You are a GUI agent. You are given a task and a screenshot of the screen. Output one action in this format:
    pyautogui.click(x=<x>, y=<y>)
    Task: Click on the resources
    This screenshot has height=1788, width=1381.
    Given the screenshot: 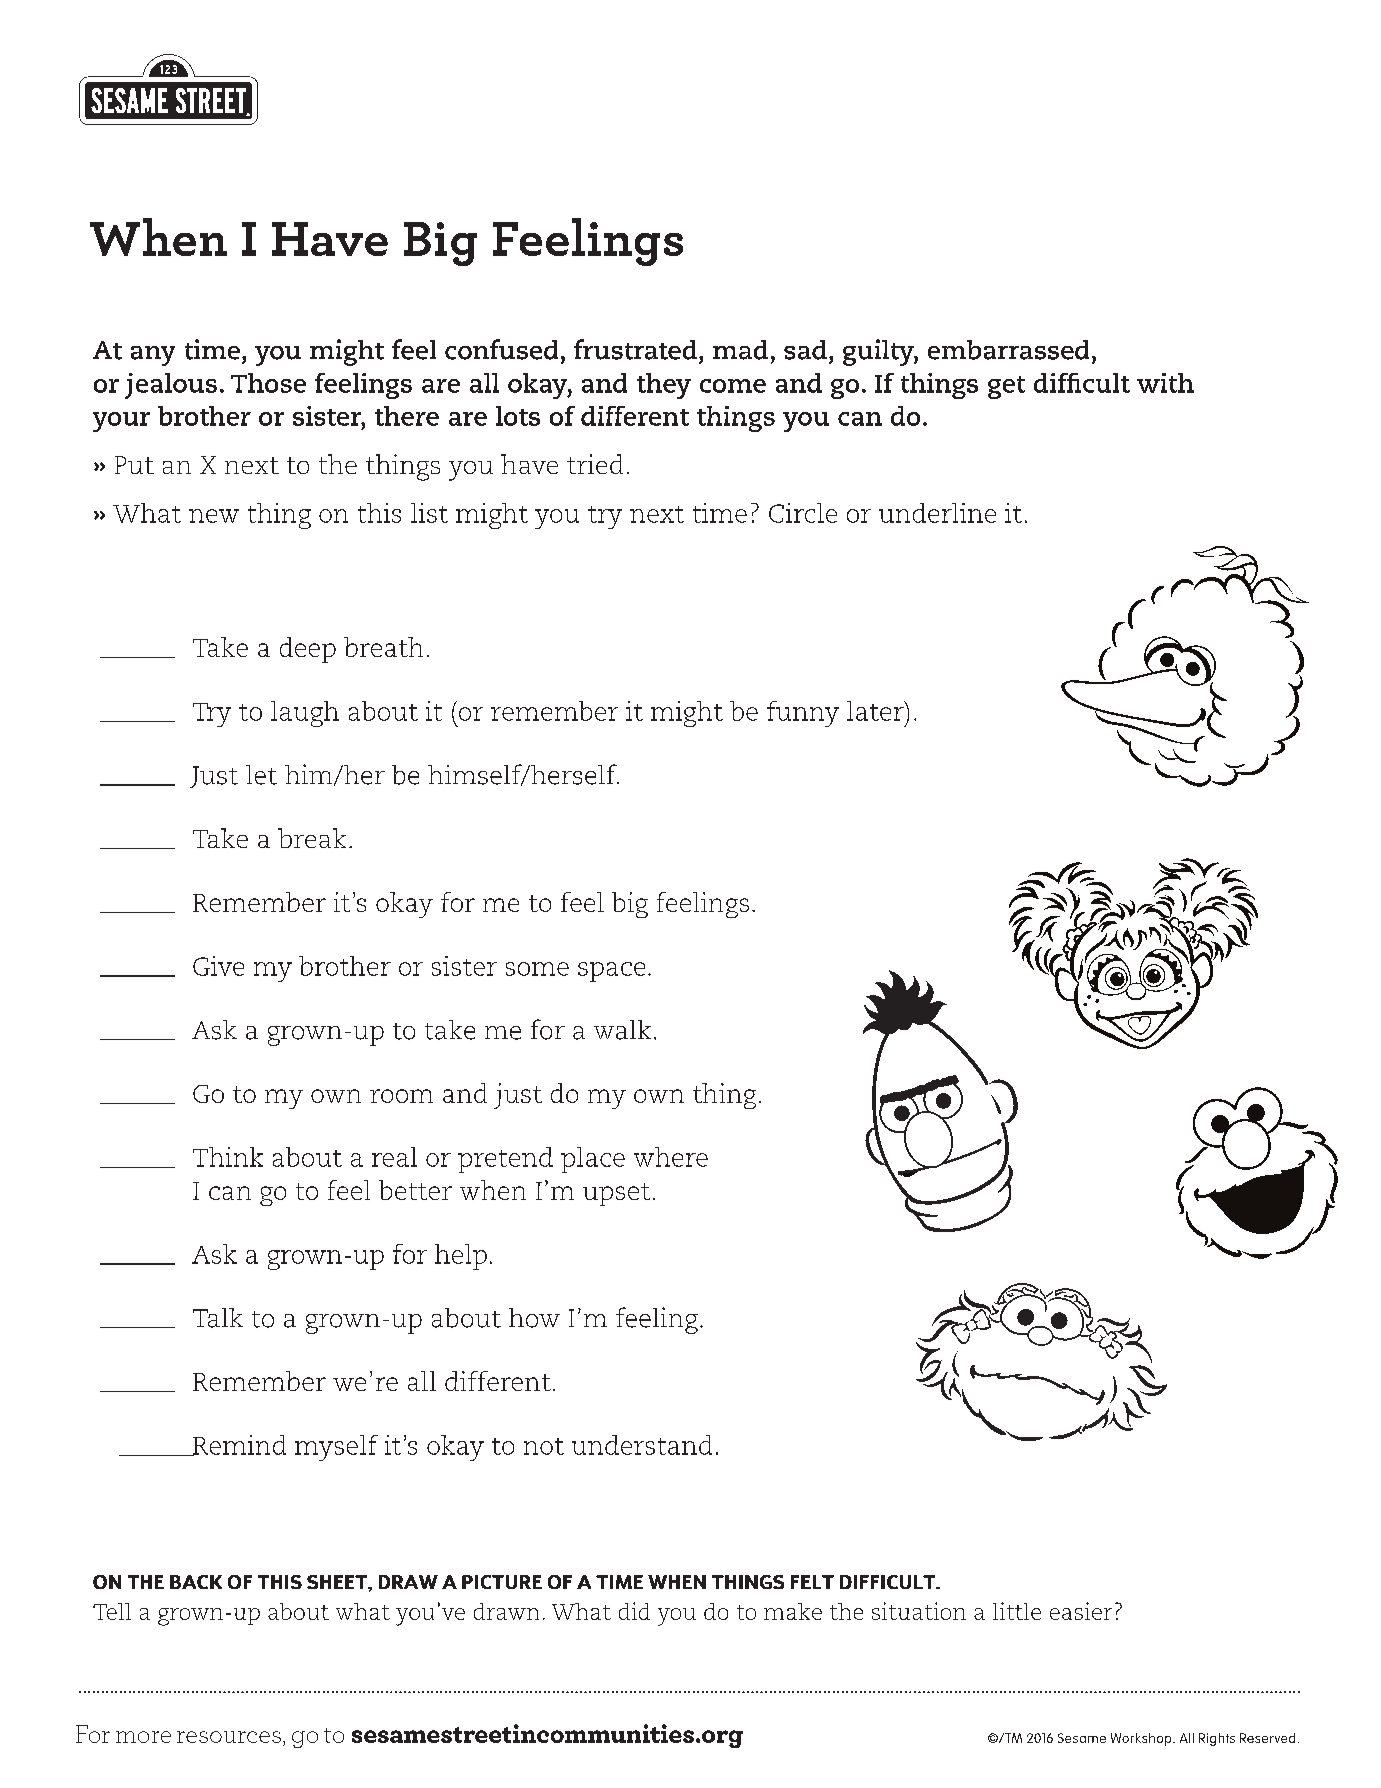 What is the action you would take?
    pyautogui.click(x=229, y=1737)
